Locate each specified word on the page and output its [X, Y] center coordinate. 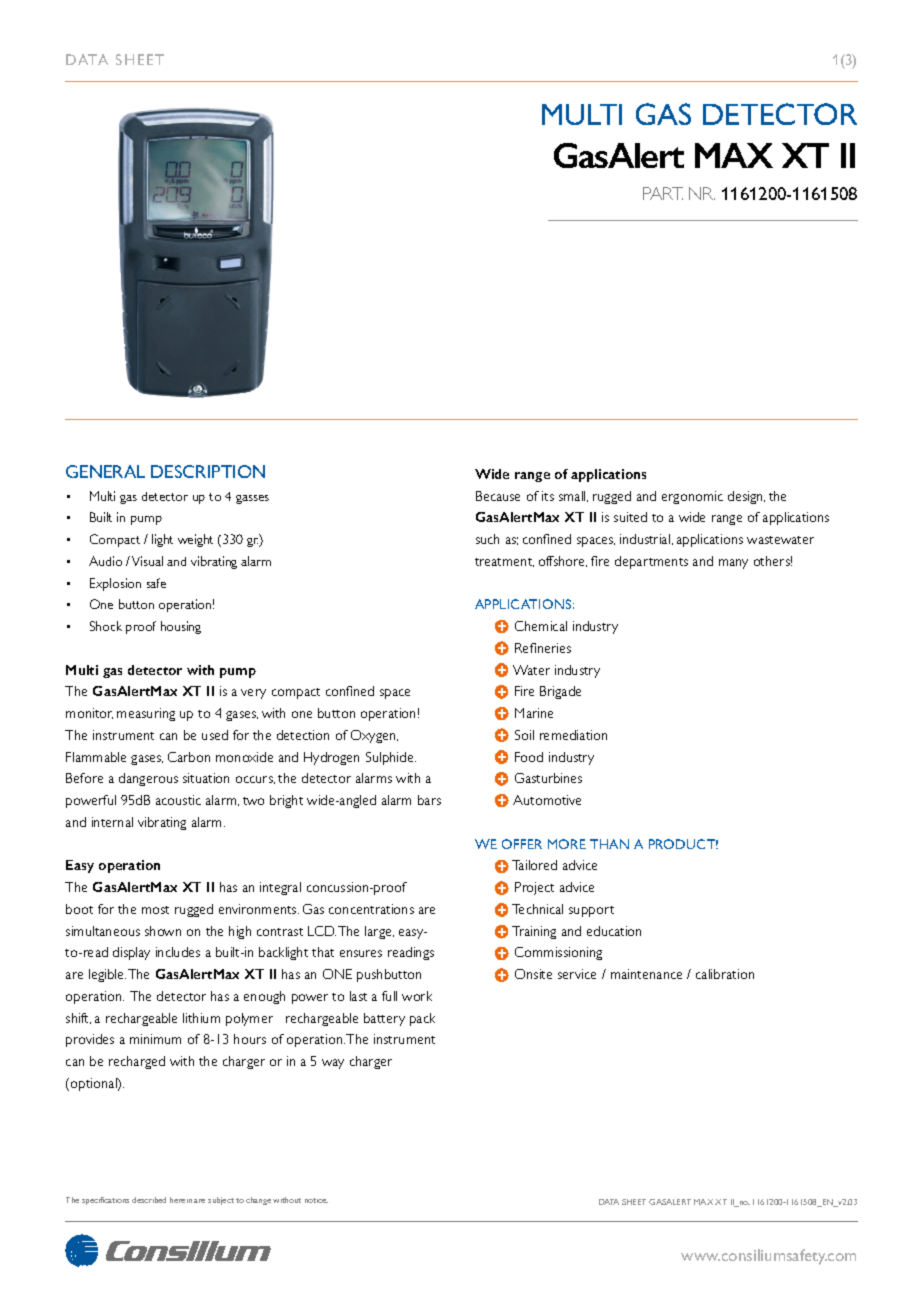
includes [178, 952]
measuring [146, 714]
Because [498, 496]
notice [316, 1200]
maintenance [646, 974]
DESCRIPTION [208, 471]
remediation [573, 735]
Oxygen [374, 736]
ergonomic [692, 497]
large [379, 932]
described [149, 1200]
